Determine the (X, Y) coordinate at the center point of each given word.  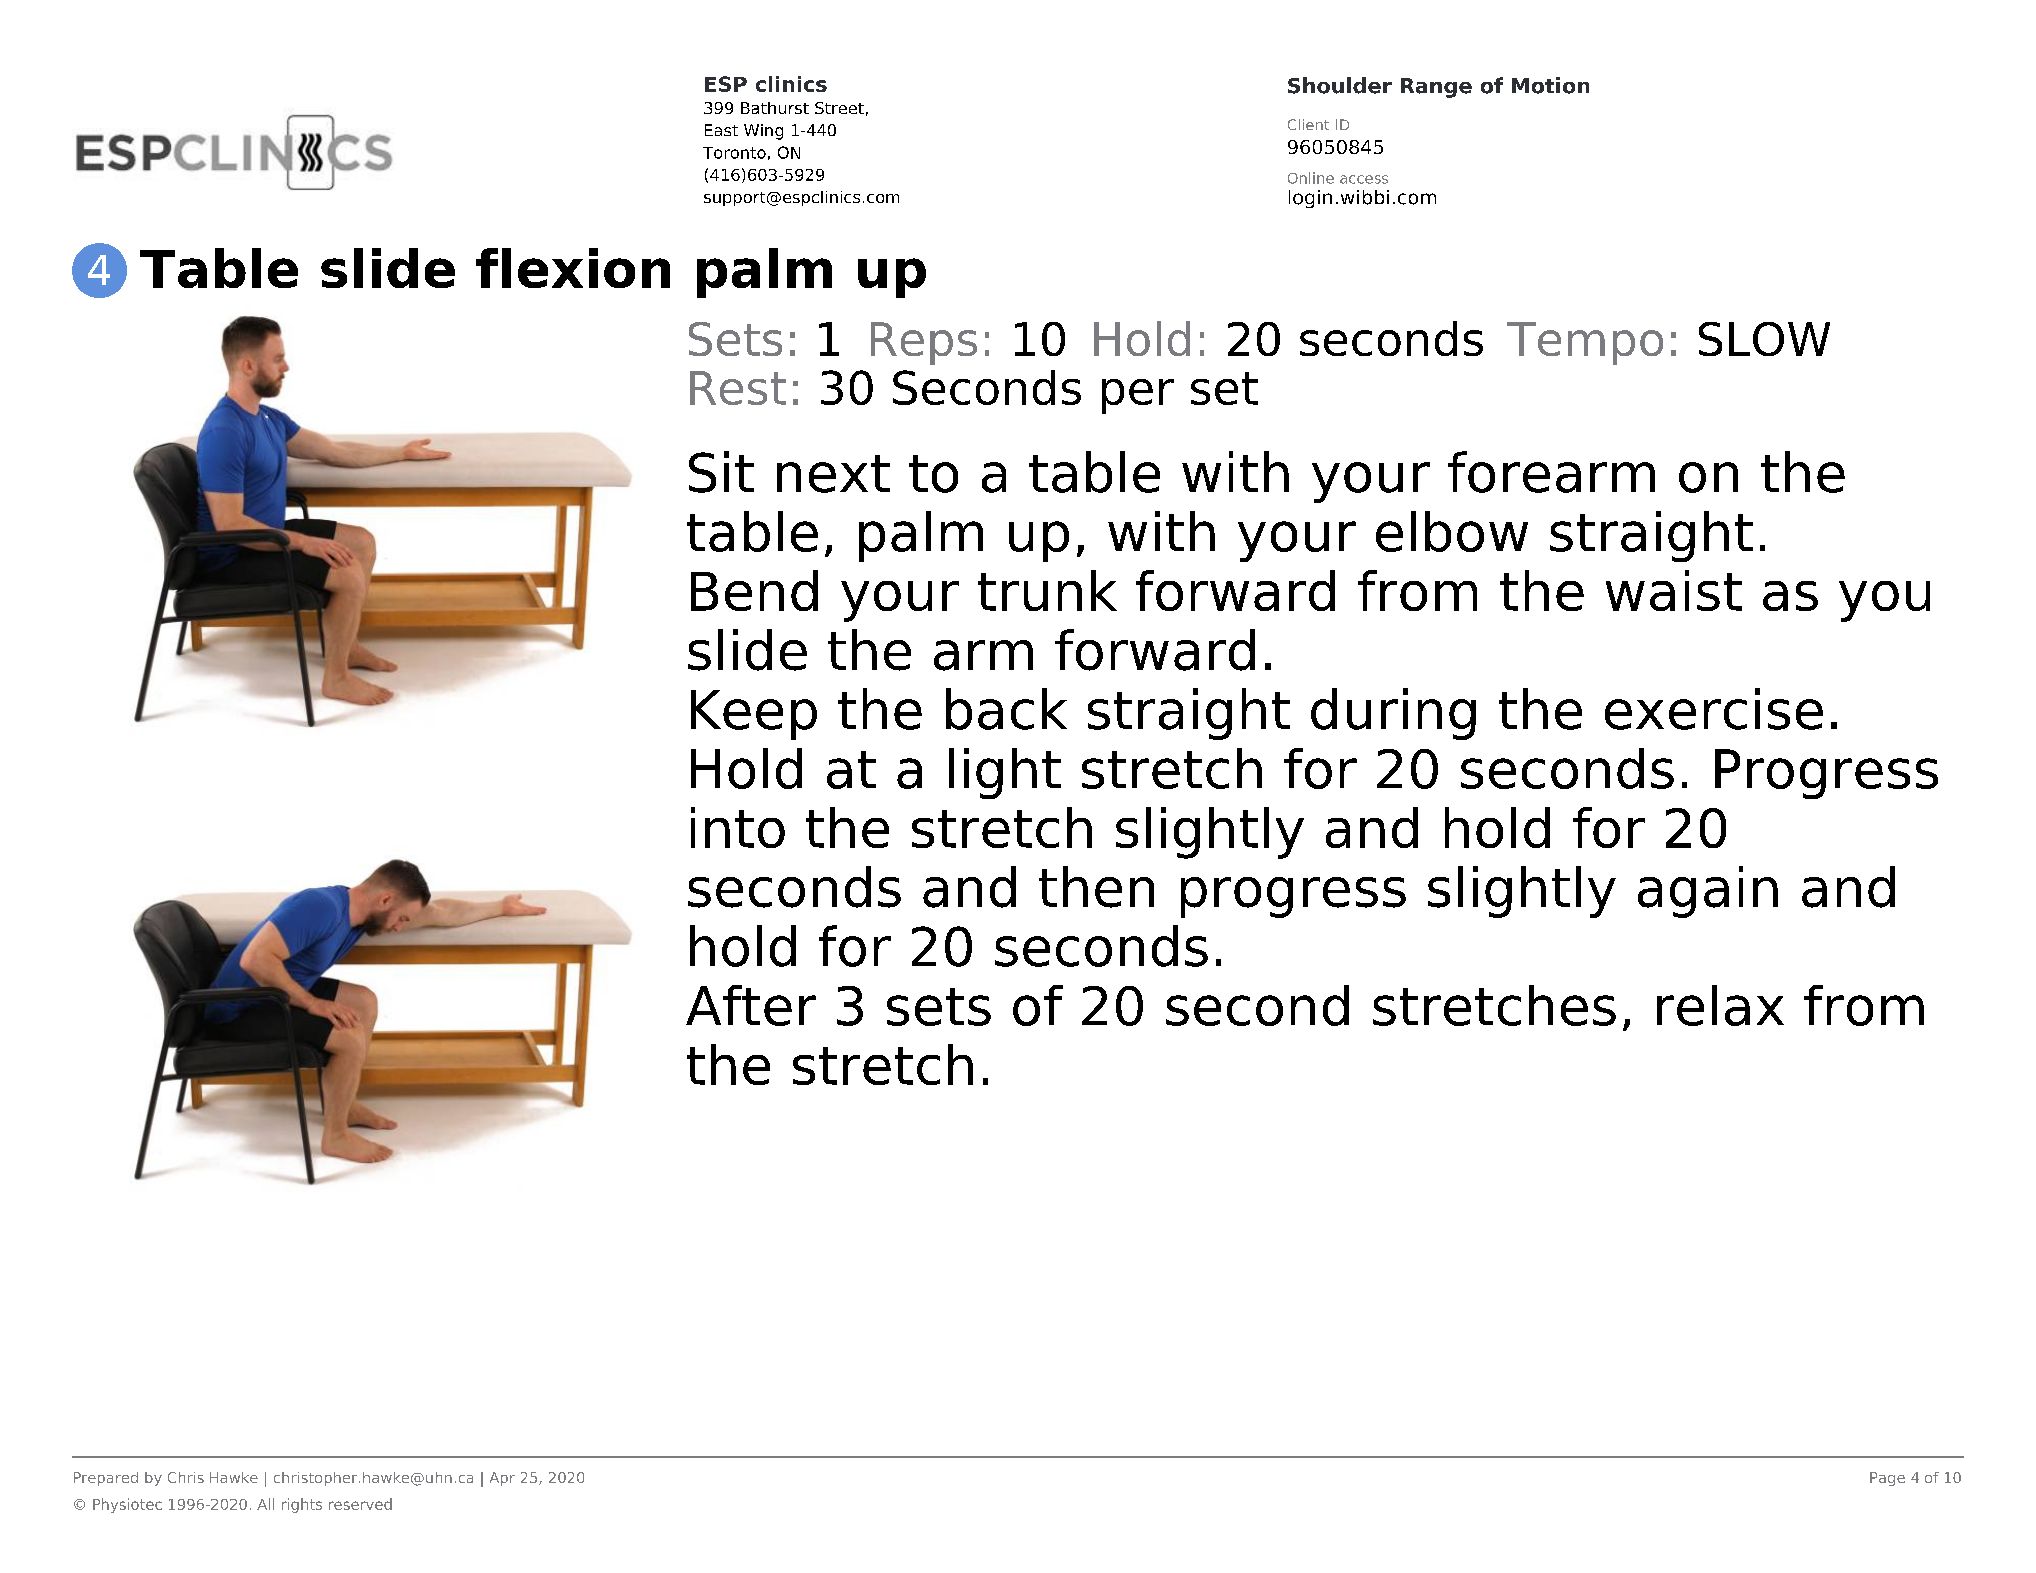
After (751, 1005)
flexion (573, 268)
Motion (1550, 85)
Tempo (1585, 343)
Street (839, 108)
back (1006, 709)
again (1708, 892)
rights (302, 1505)
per (1138, 396)
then (1096, 887)
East (721, 130)
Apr (502, 1479)
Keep (754, 715)
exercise (1714, 709)
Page (1887, 1479)
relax (1720, 1005)
